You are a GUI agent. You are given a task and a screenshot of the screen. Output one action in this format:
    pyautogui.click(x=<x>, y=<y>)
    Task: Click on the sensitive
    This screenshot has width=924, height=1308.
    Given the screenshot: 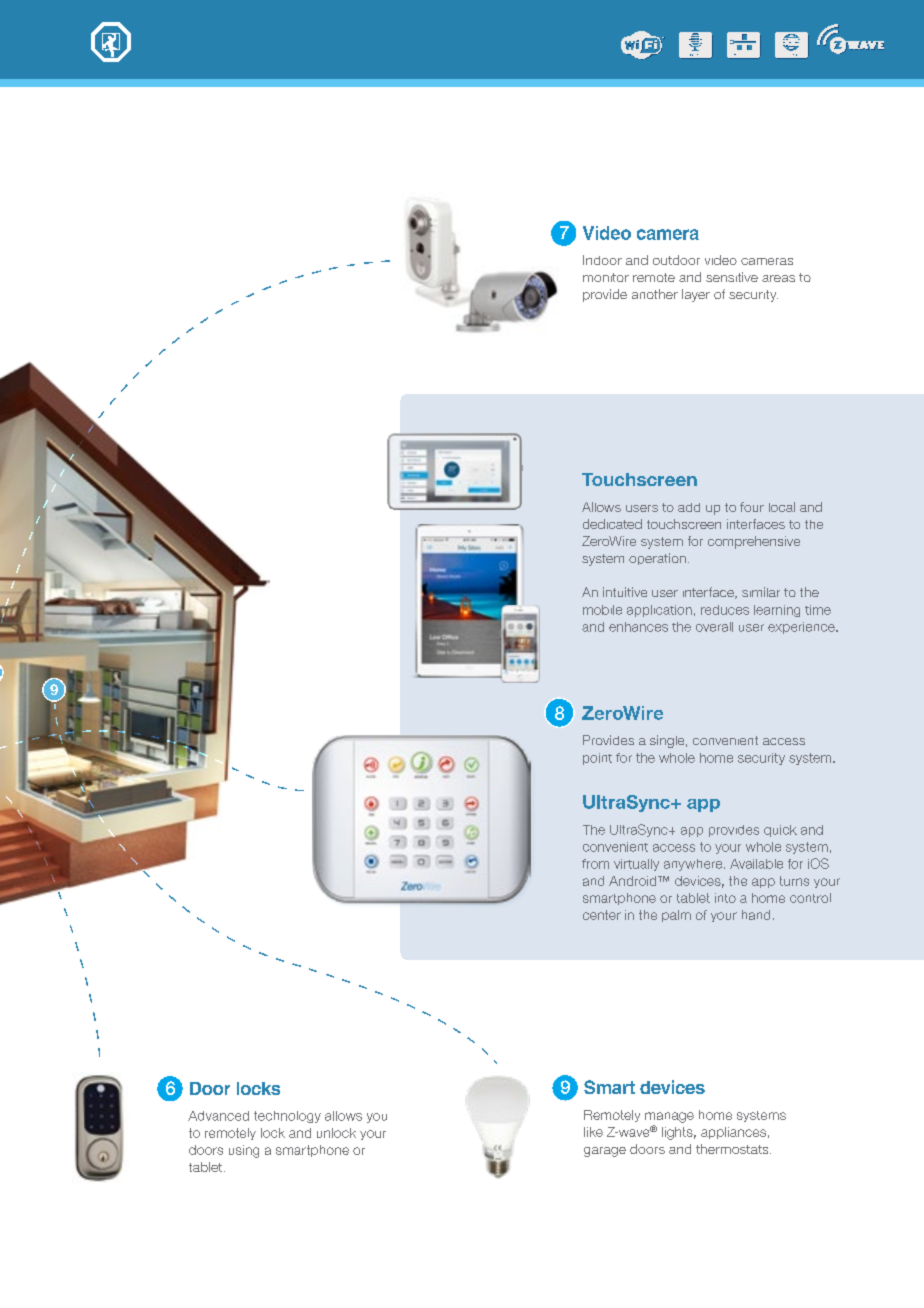 What is the action you would take?
    pyautogui.click(x=732, y=277)
